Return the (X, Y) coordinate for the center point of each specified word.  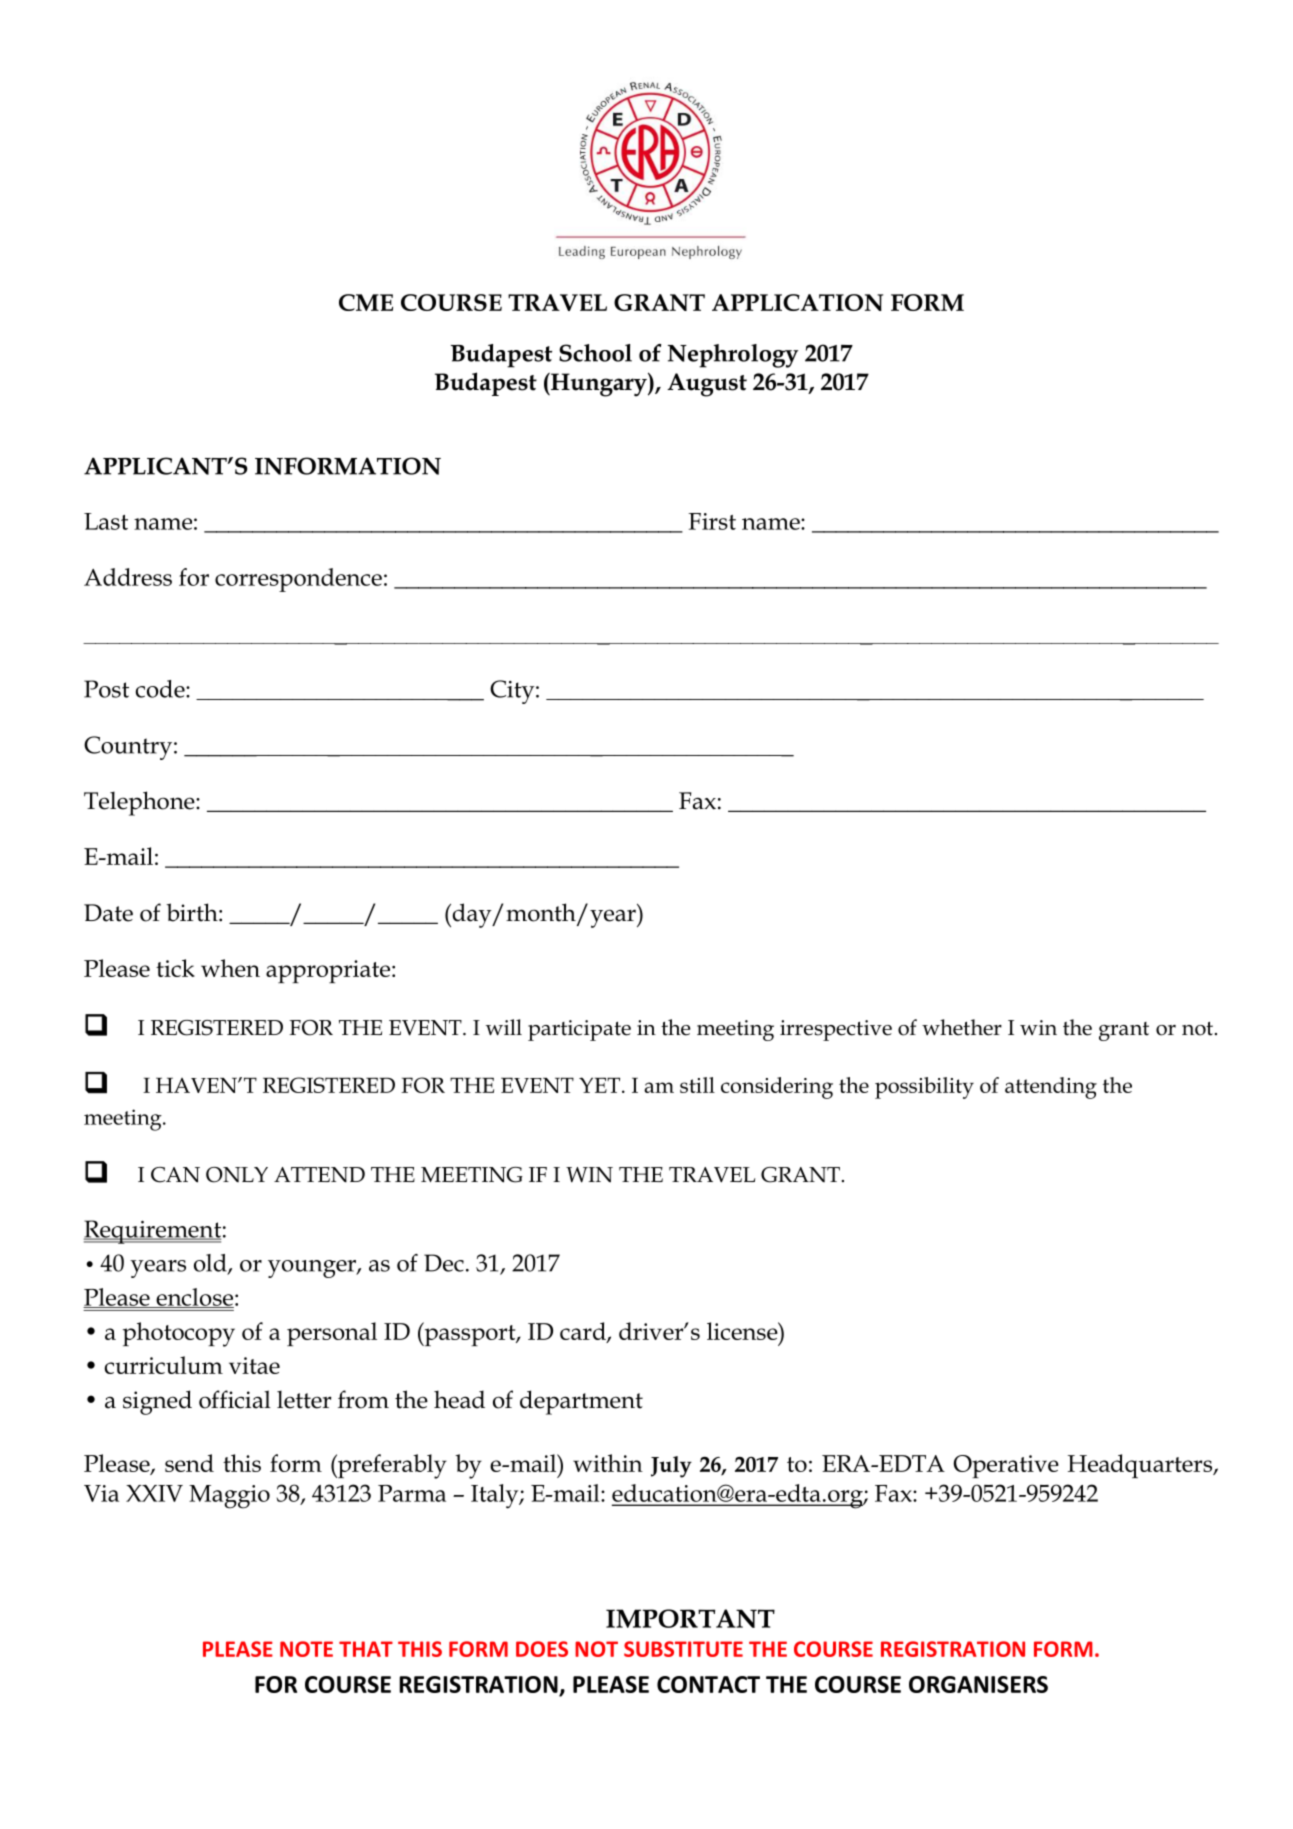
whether (962, 1027)
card (584, 1332)
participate (579, 1030)
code (161, 689)
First (712, 521)
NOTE (306, 1649)
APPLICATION (797, 302)
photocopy (179, 1334)
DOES (542, 1649)
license (743, 1331)
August (707, 385)
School (595, 353)
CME (366, 302)
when (230, 968)
